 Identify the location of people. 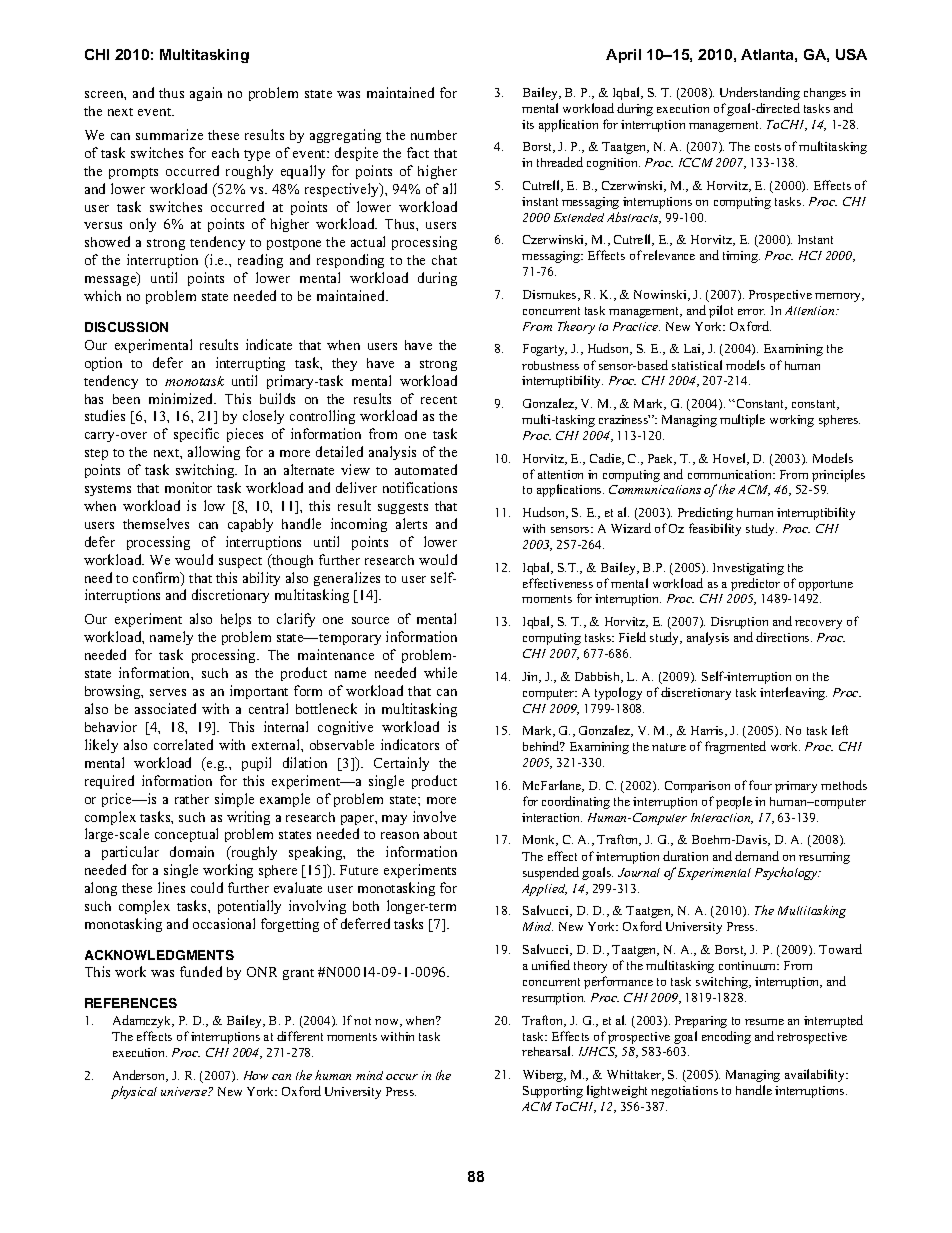
(734, 802).
